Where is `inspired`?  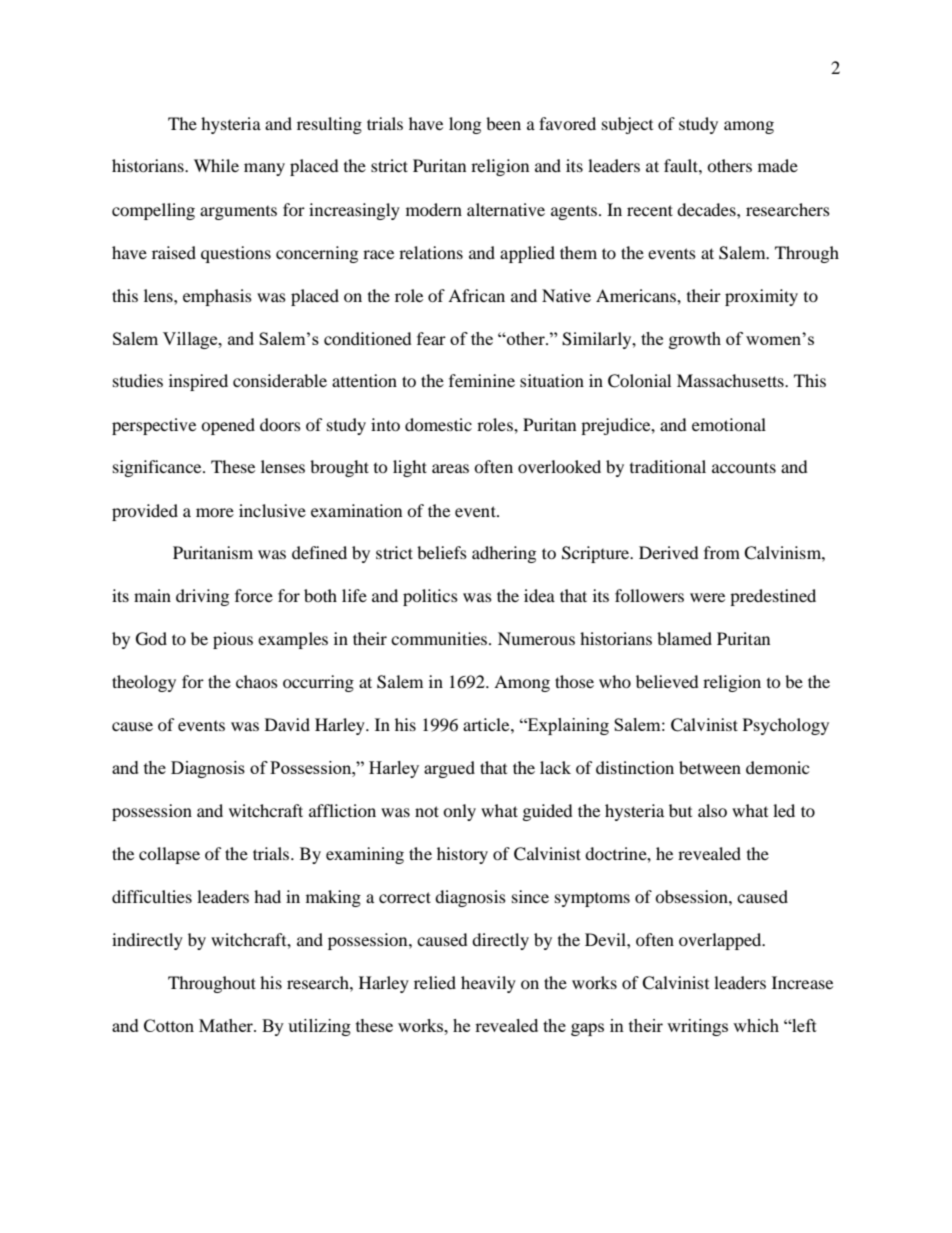
inspired is located at coordinates (198, 382).
